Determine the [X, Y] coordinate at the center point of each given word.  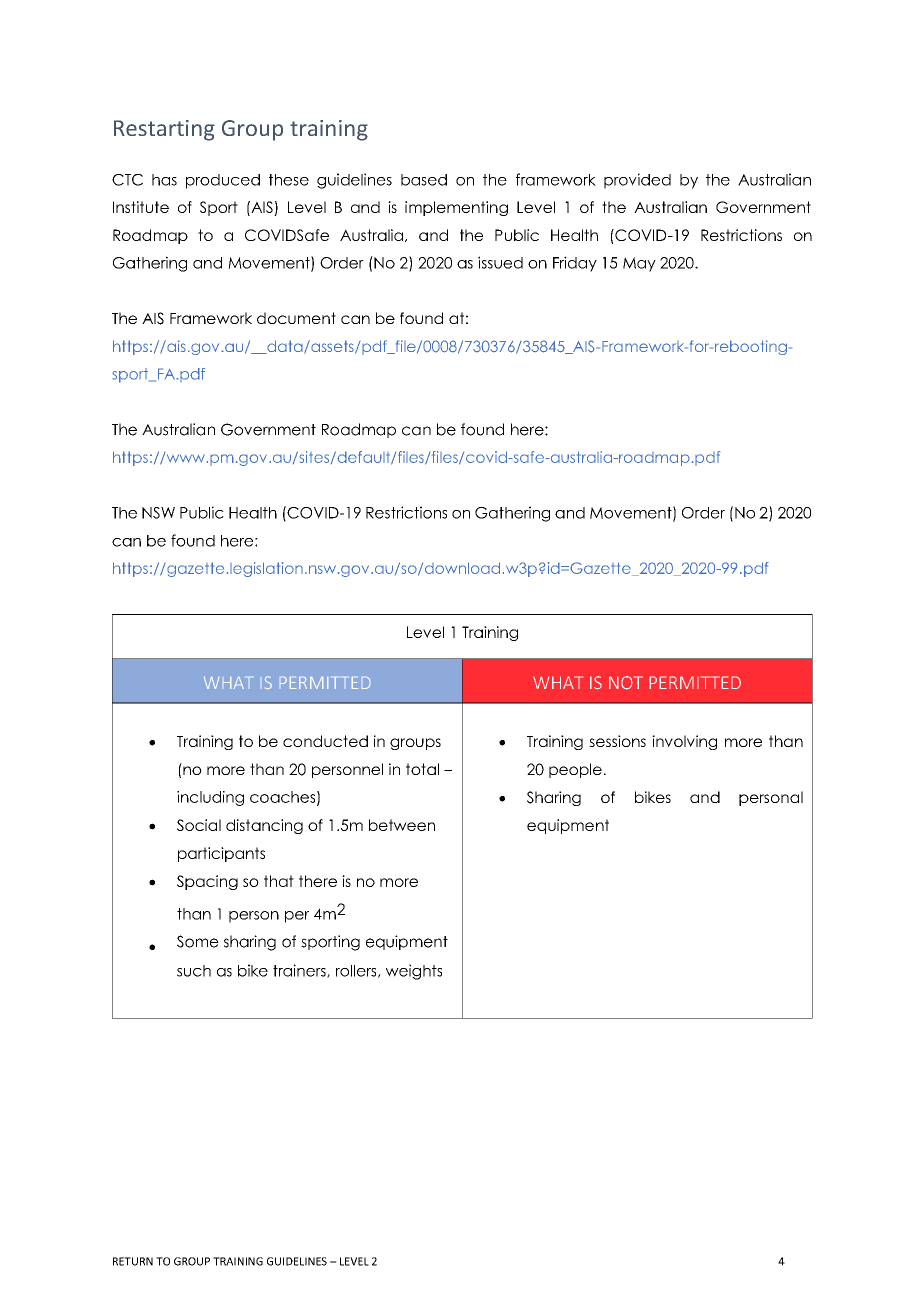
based [424, 180]
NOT [626, 683]
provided [637, 181]
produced [223, 181]
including [210, 798]
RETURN [133, 1261]
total [422, 769]
